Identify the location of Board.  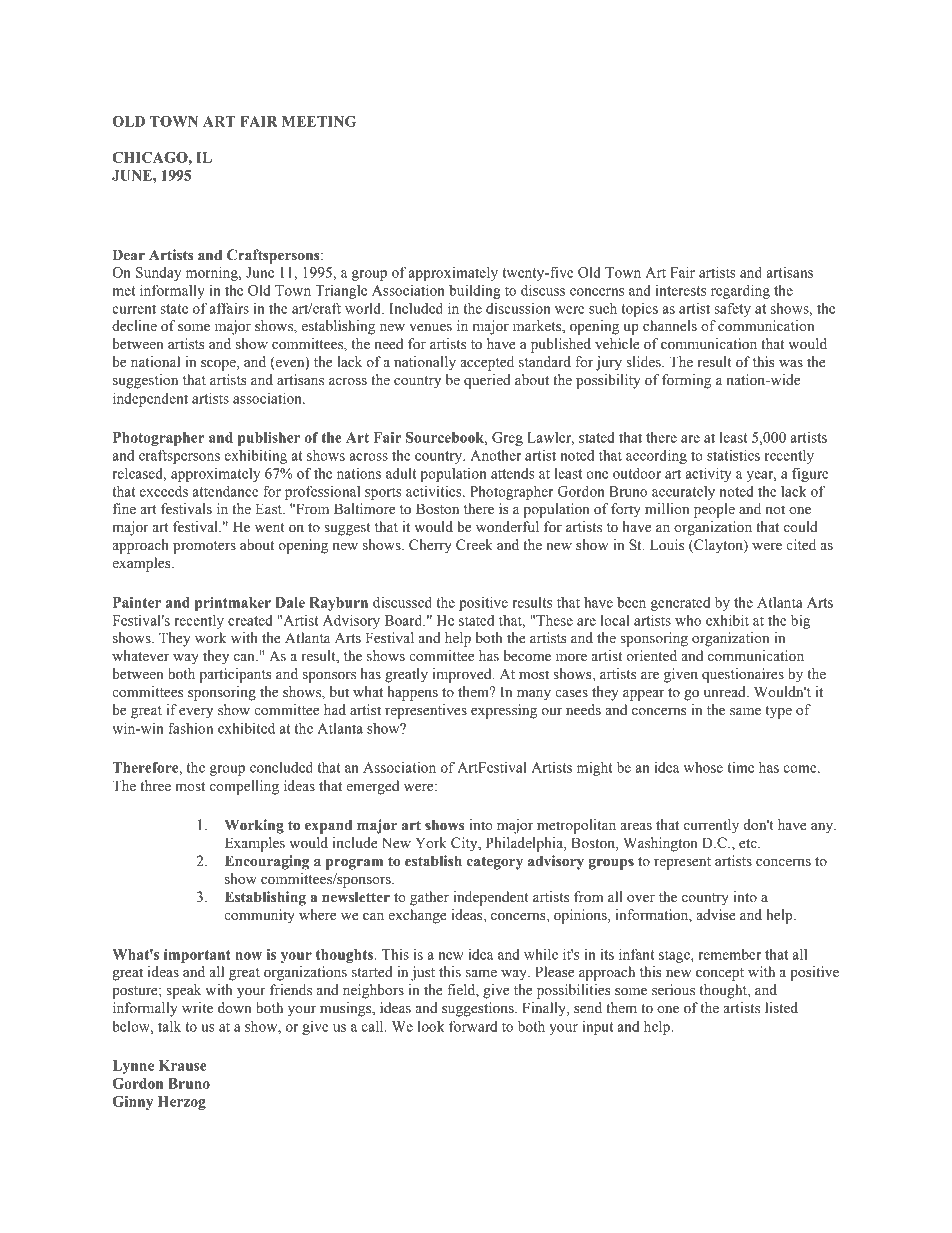
(405, 620).
